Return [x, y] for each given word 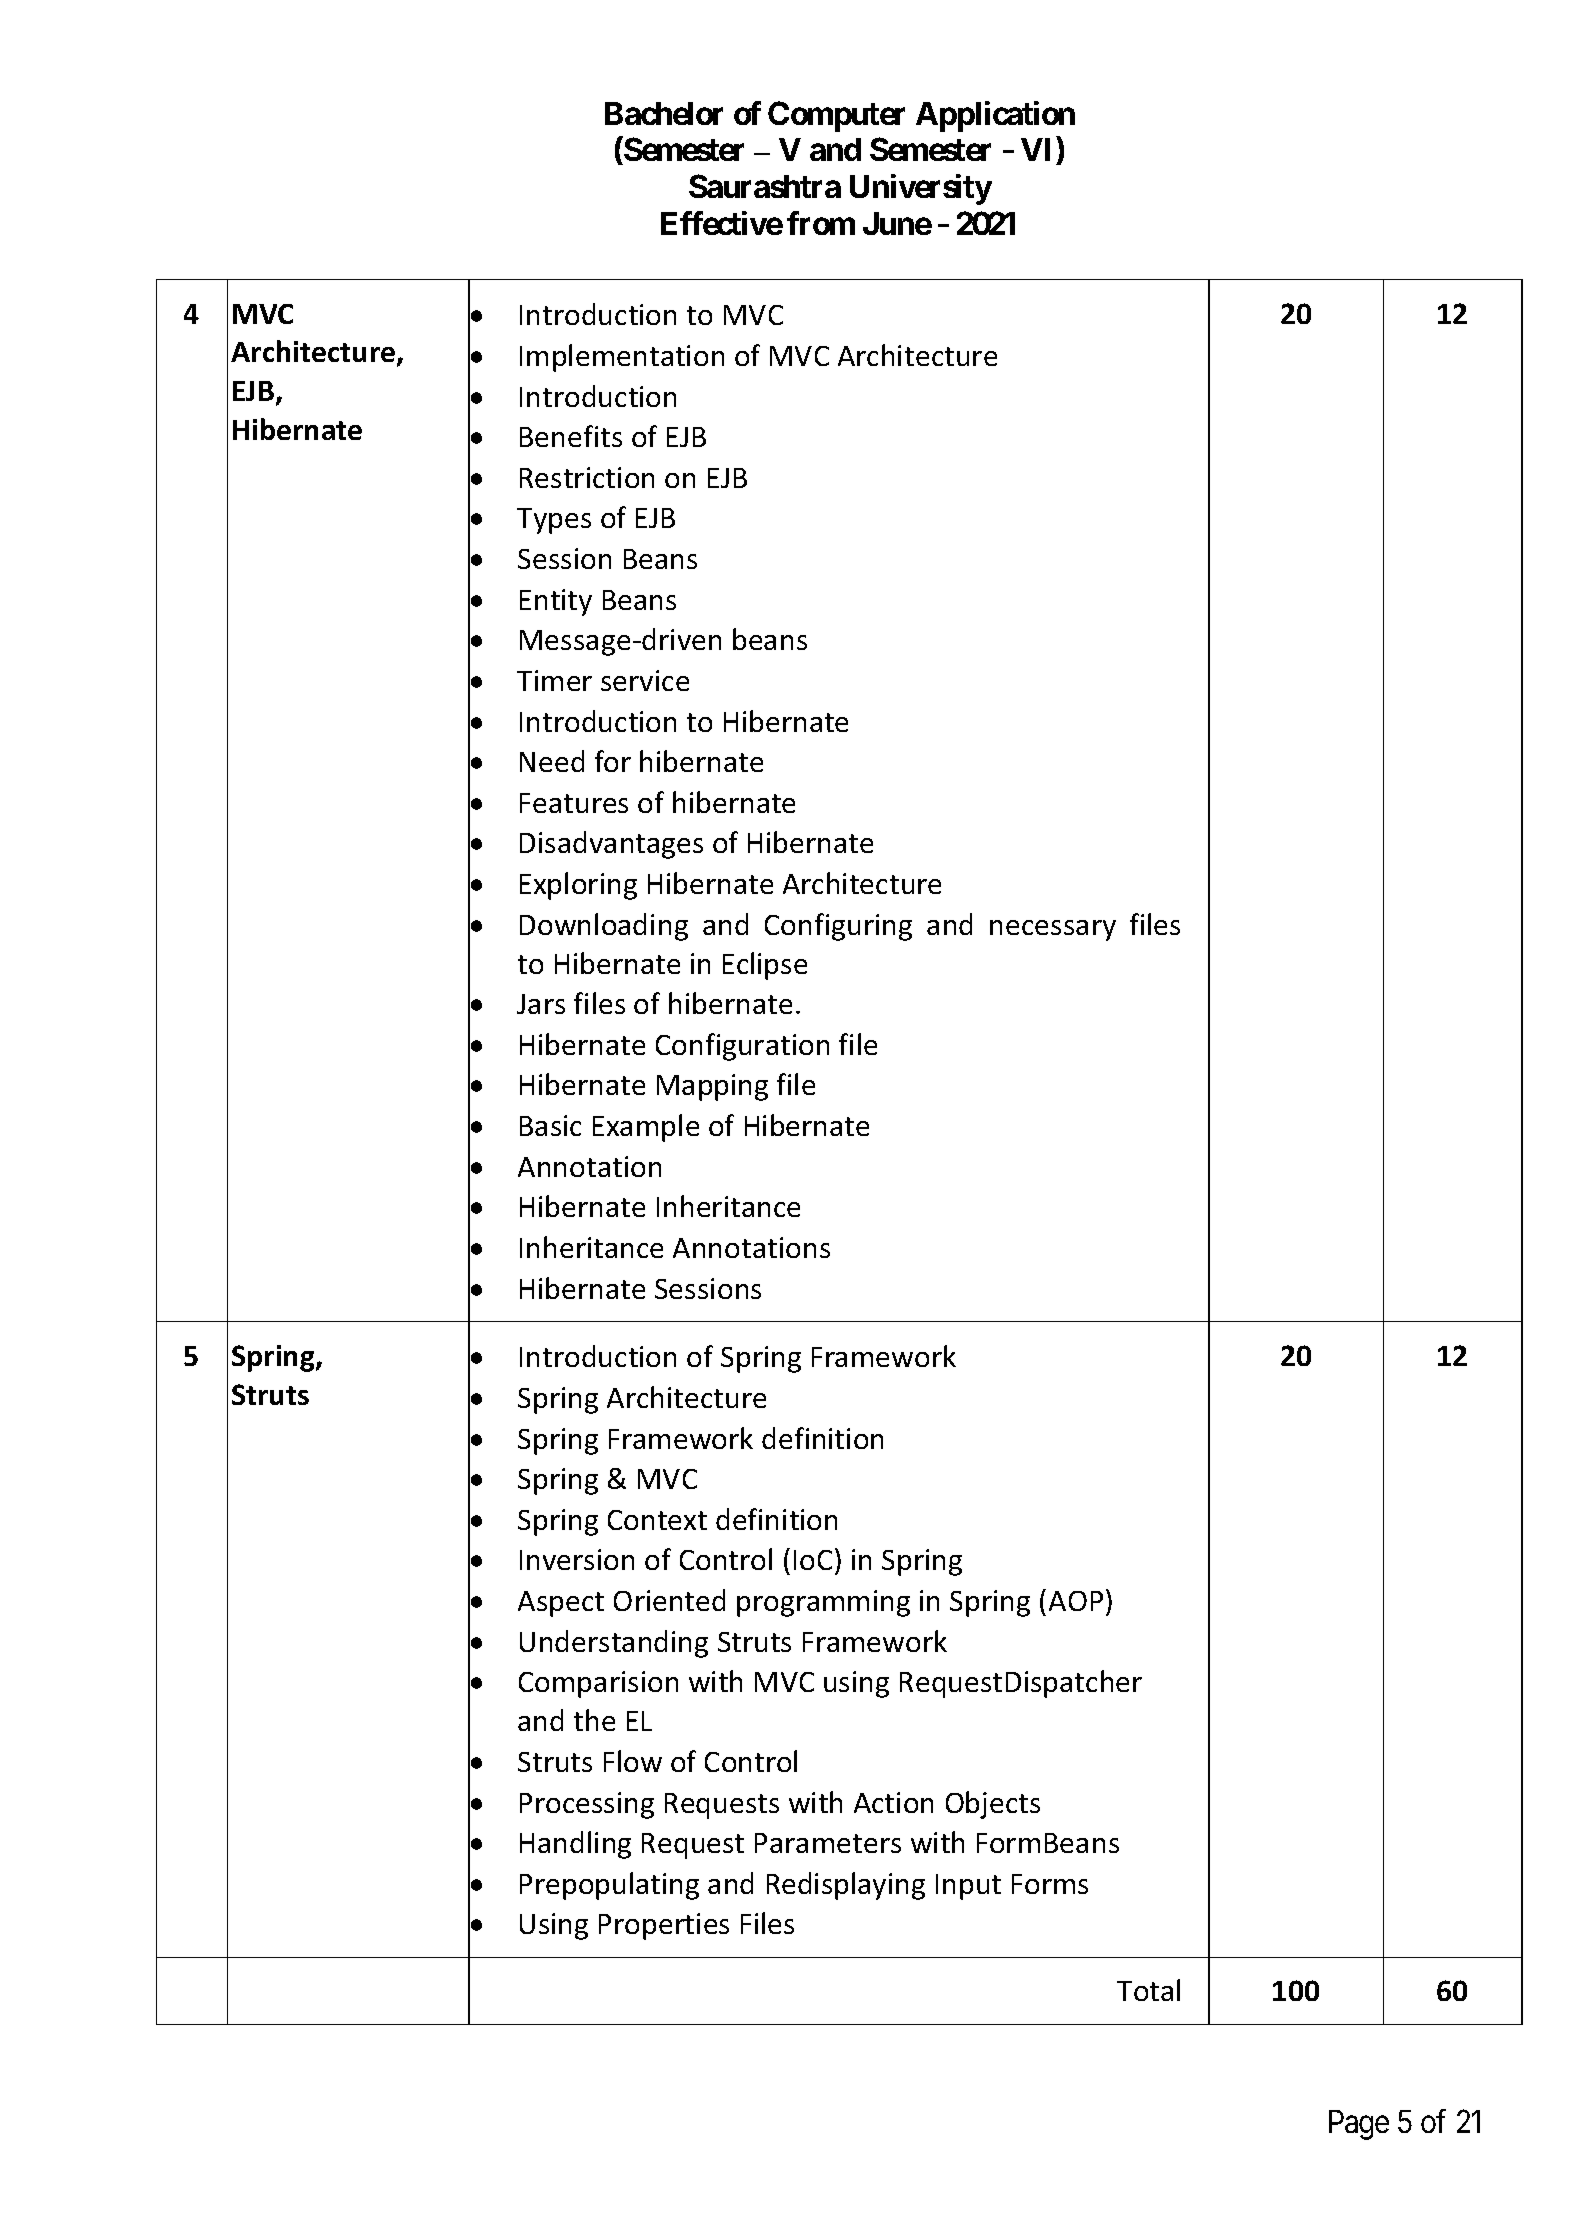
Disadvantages [611, 845]
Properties [664, 1926]
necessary [1053, 930]
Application [995, 116]
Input [968, 1887]
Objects [993, 1805]
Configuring [838, 927]
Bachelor [664, 113]
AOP [1076, 1601]
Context [657, 1520]
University [921, 189]
